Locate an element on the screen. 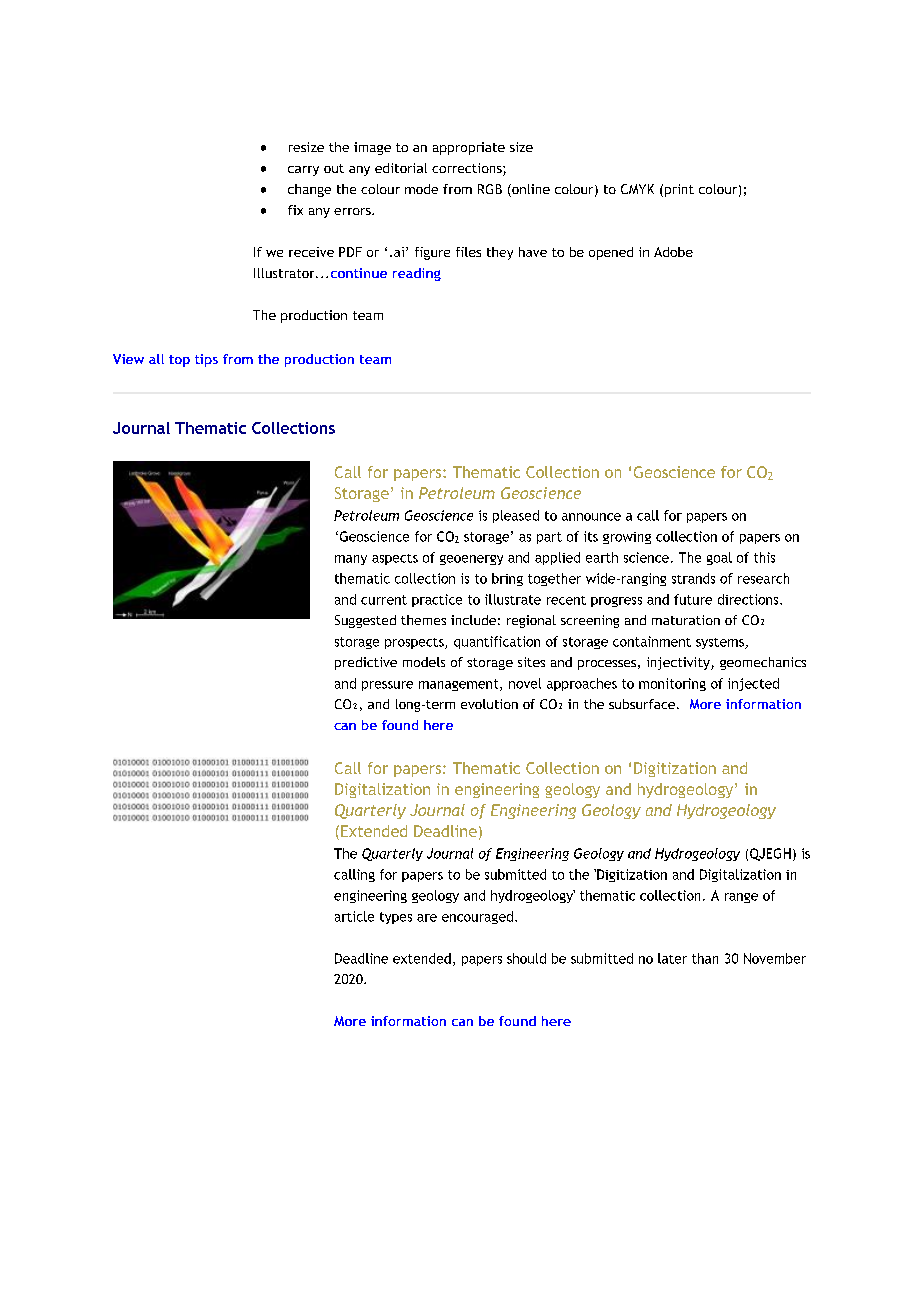 This screenshot has height=1308, width=924. pleased is located at coordinates (516, 516).
